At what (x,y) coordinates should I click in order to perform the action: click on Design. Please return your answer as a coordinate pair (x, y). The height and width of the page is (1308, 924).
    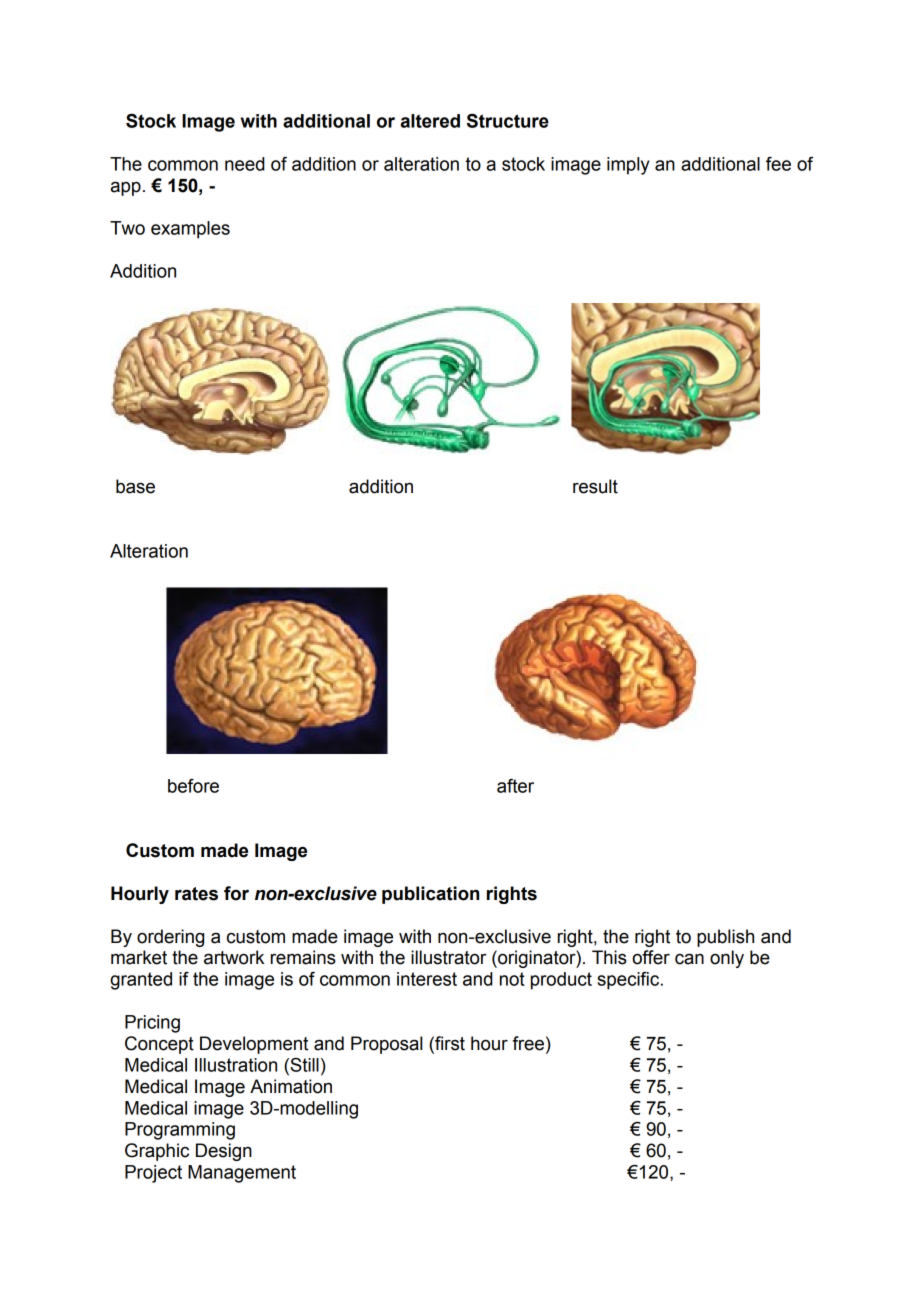
    Looking at the image, I should click on (224, 1152).
